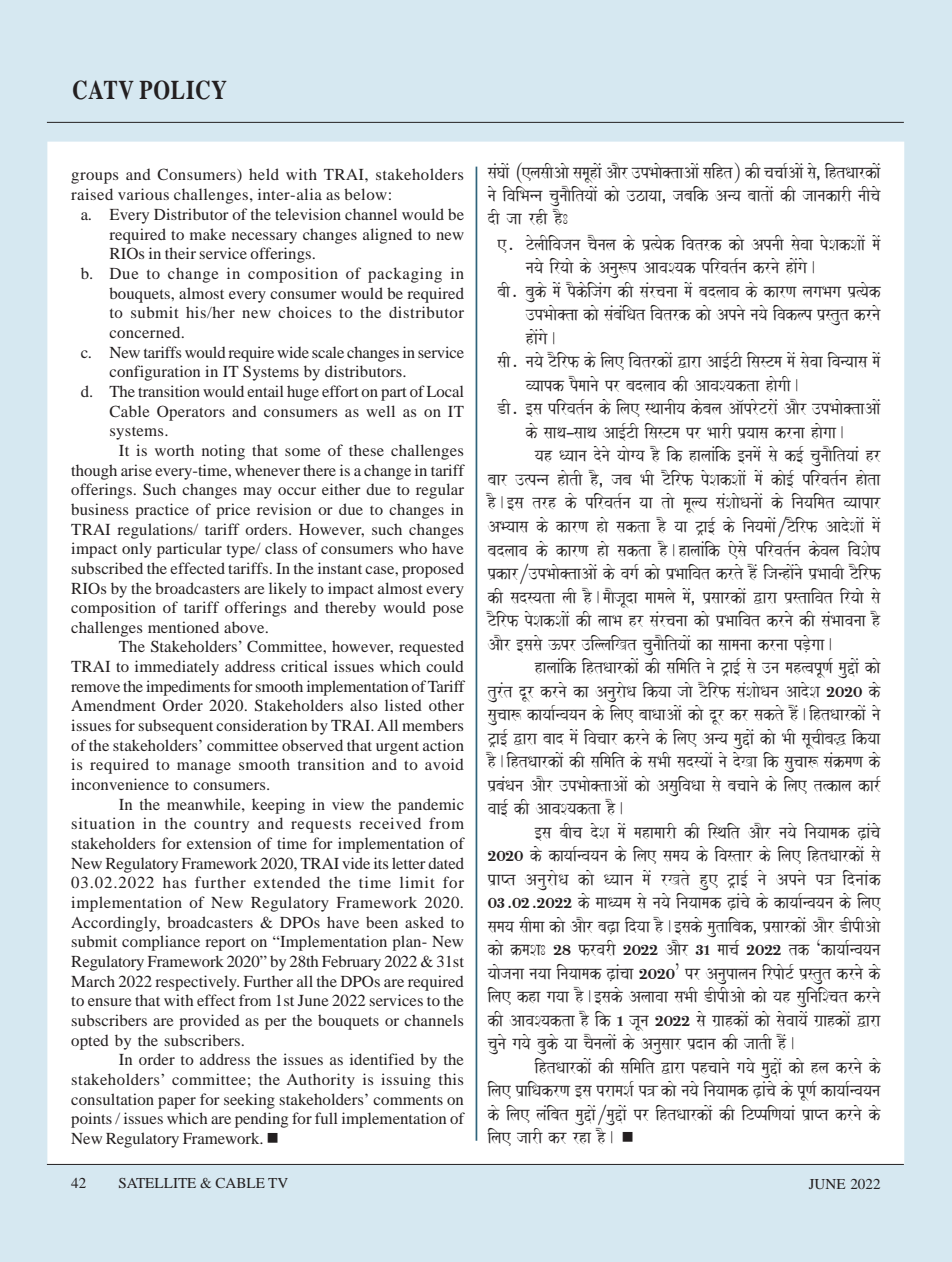  I want to click on paper, so click(177, 1103).
